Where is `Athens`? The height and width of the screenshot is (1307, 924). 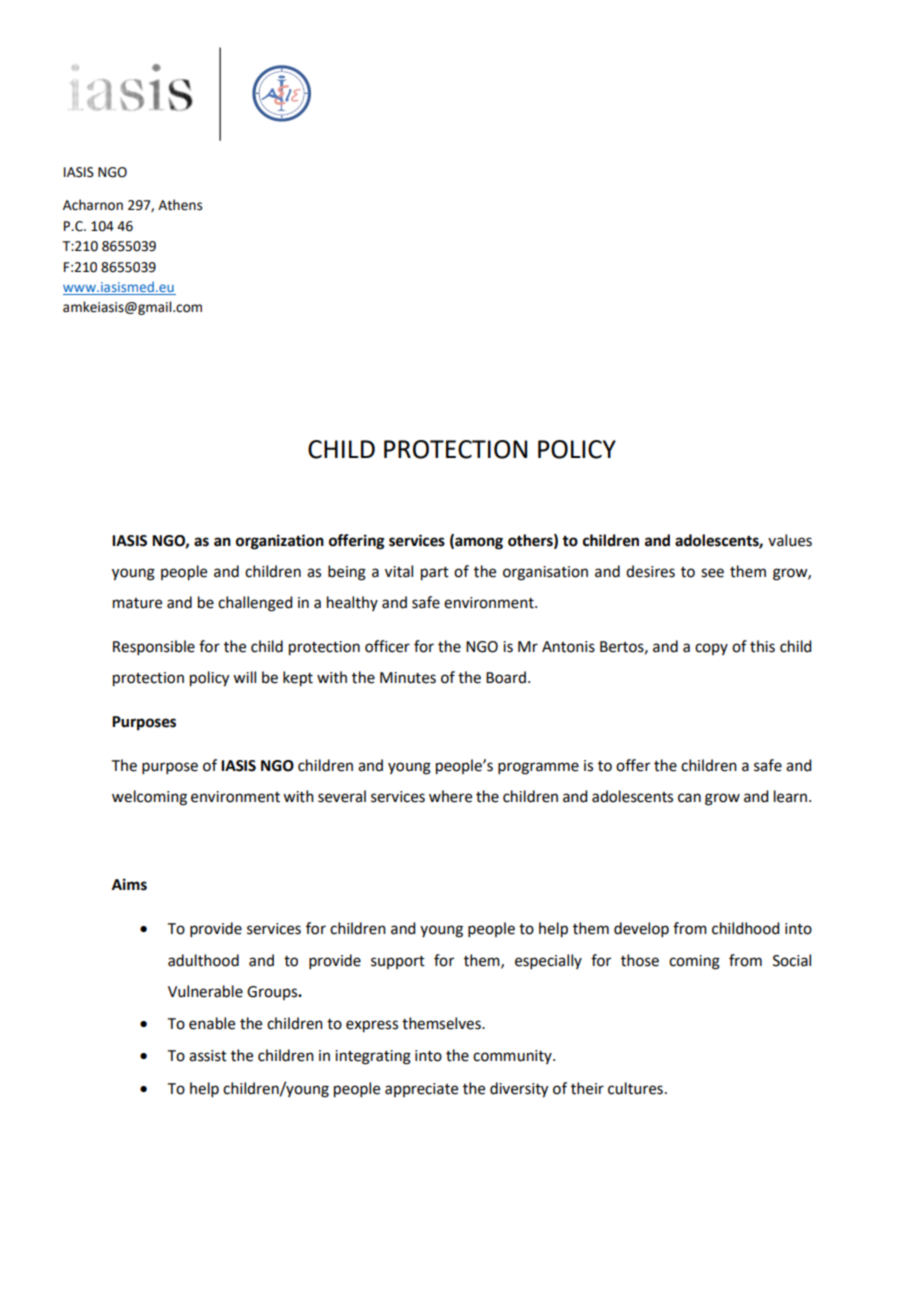
Athens is located at coordinates (180, 205).
